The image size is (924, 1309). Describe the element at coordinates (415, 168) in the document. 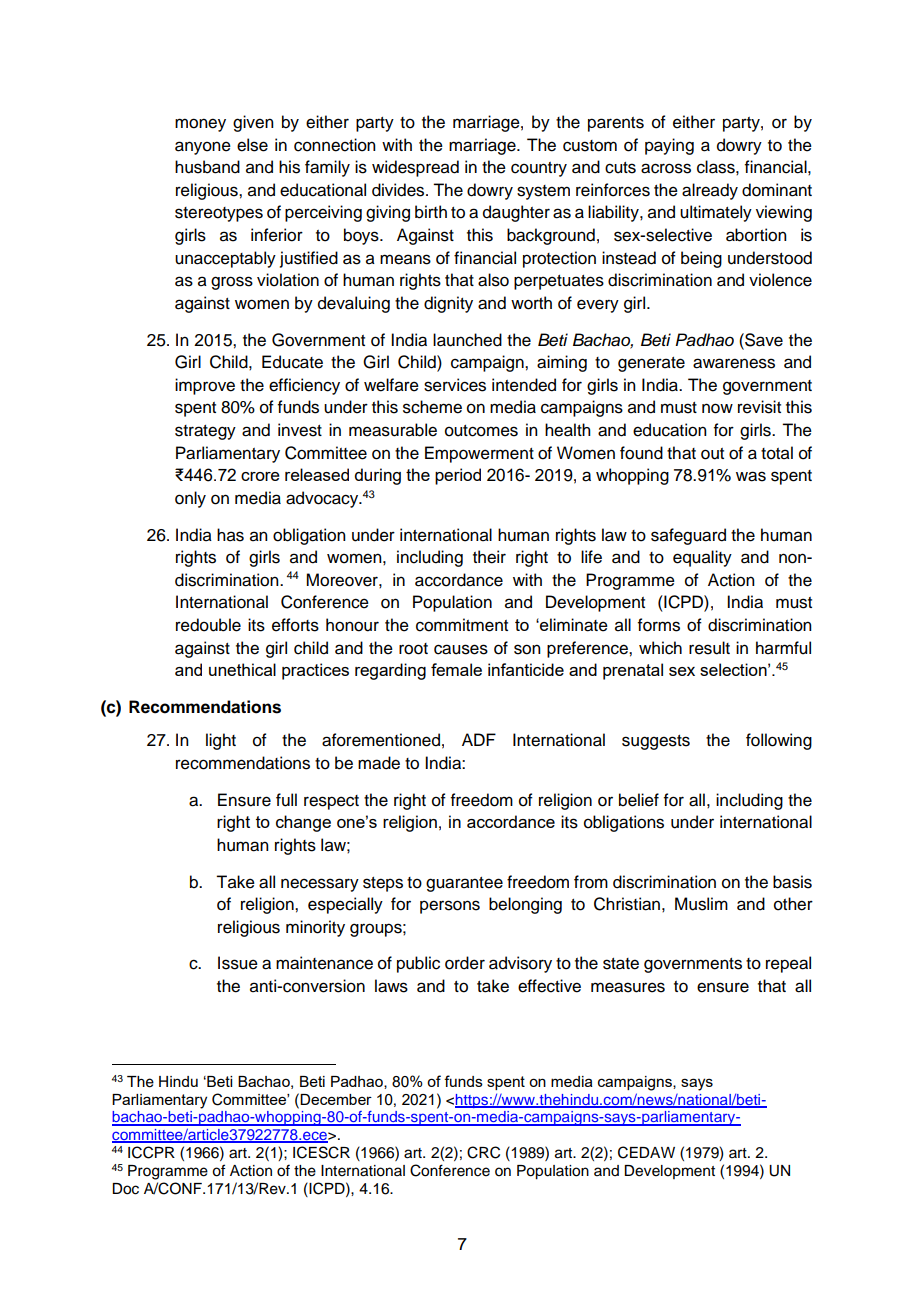

I see `widespread` at that location.
